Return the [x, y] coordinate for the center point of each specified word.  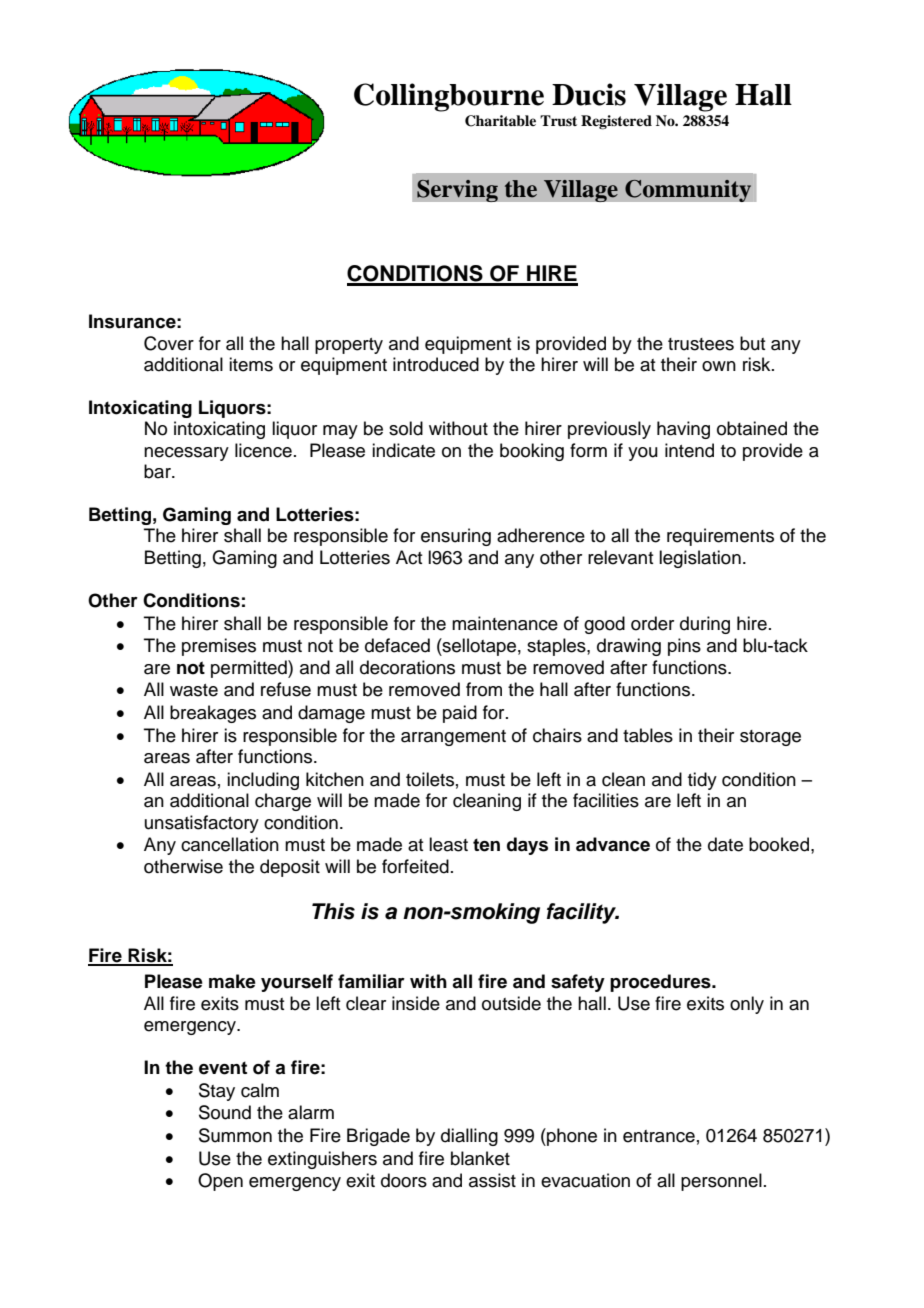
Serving [457, 190]
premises [219, 647]
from [484, 689]
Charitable [500, 121]
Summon [235, 1135]
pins [684, 647]
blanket [480, 1158]
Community [688, 190]
